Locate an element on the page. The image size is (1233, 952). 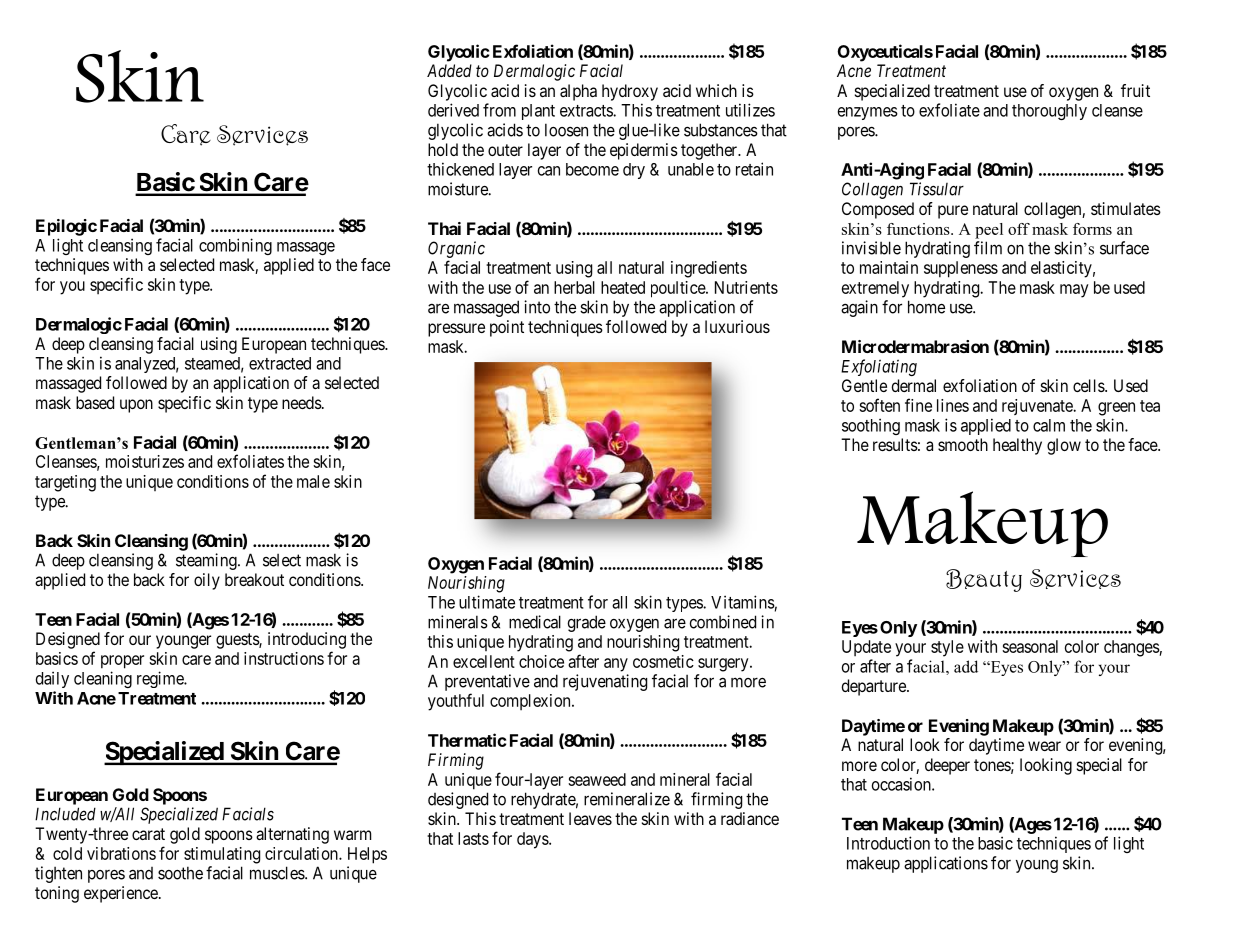
male is located at coordinates (313, 481).
